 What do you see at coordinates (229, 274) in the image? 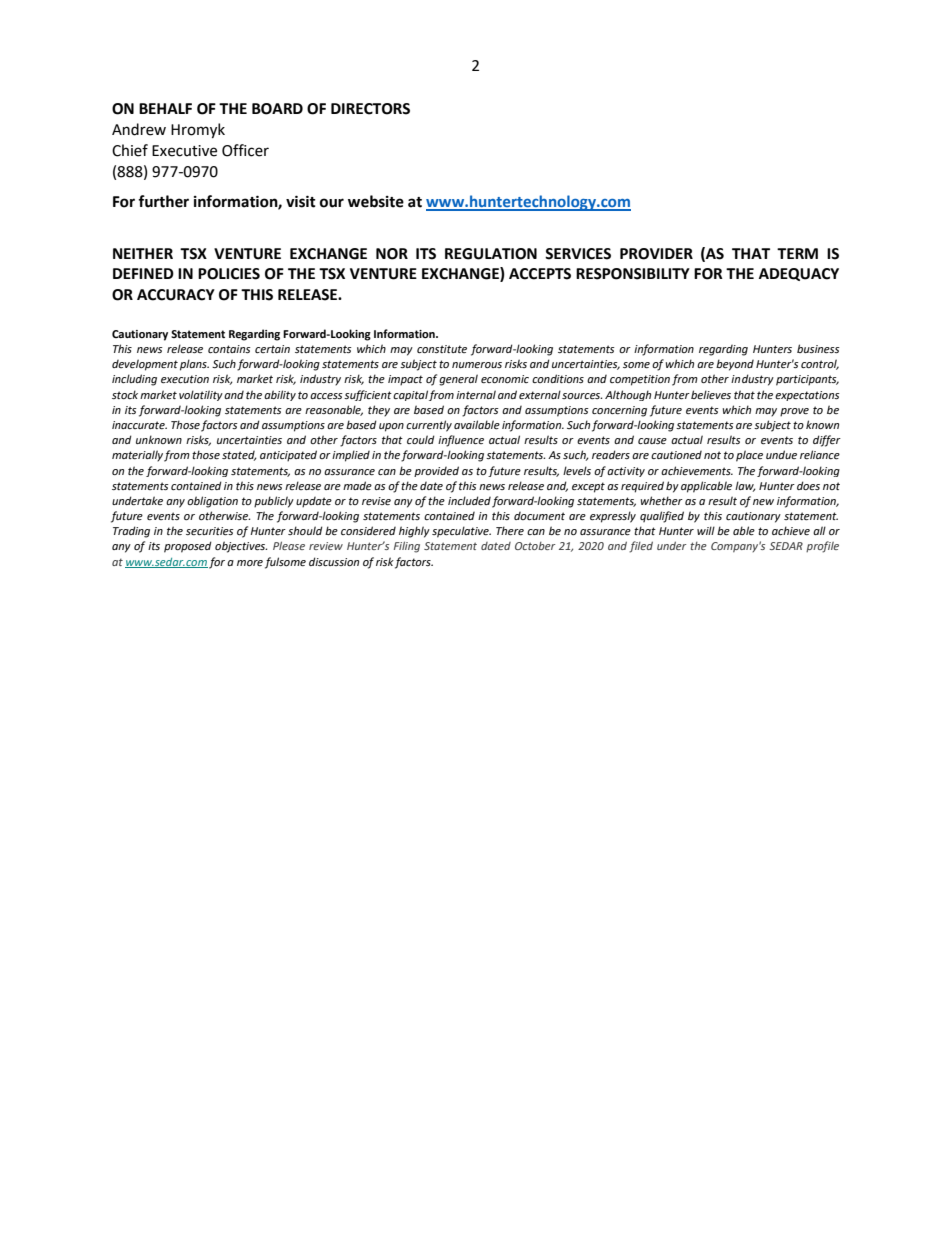
I see `POLICIES` at bounding box center [229, 274].
